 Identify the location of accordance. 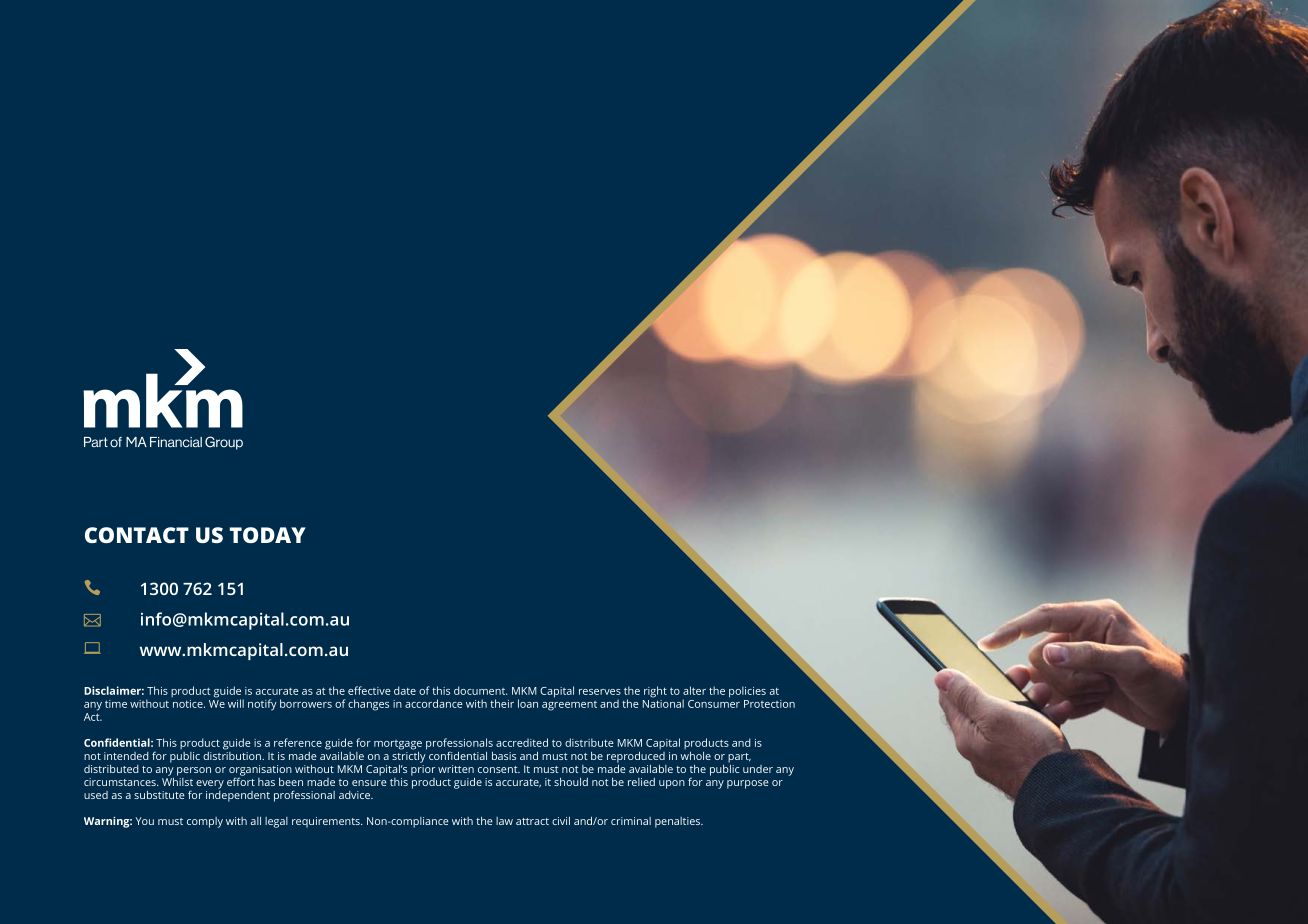
(434, 703).
